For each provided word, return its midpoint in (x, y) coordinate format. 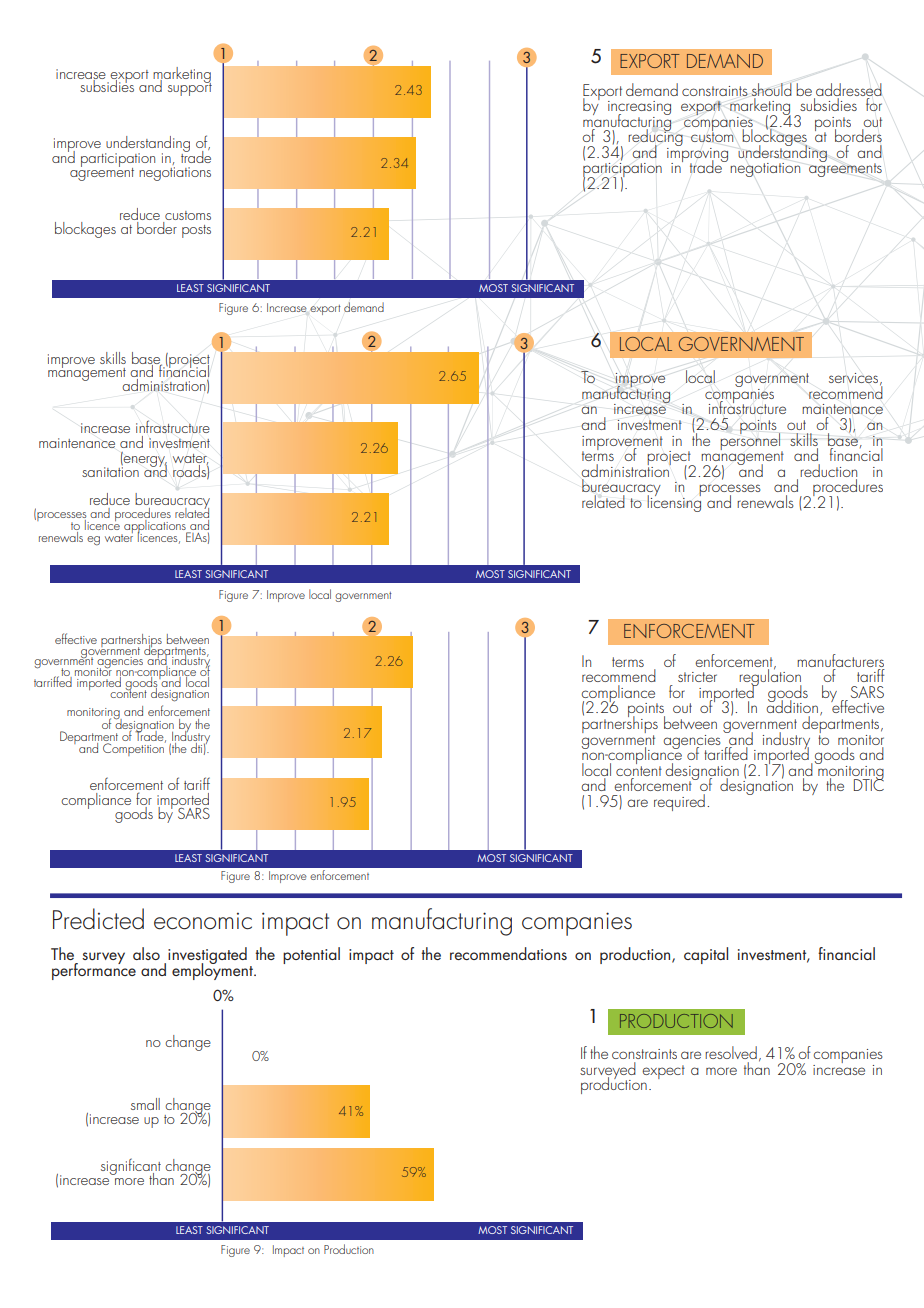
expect (663, 1072)
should (772, 89)
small (145, 1104)
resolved (731, 1052)
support (190, 88)
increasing (639, 109)
